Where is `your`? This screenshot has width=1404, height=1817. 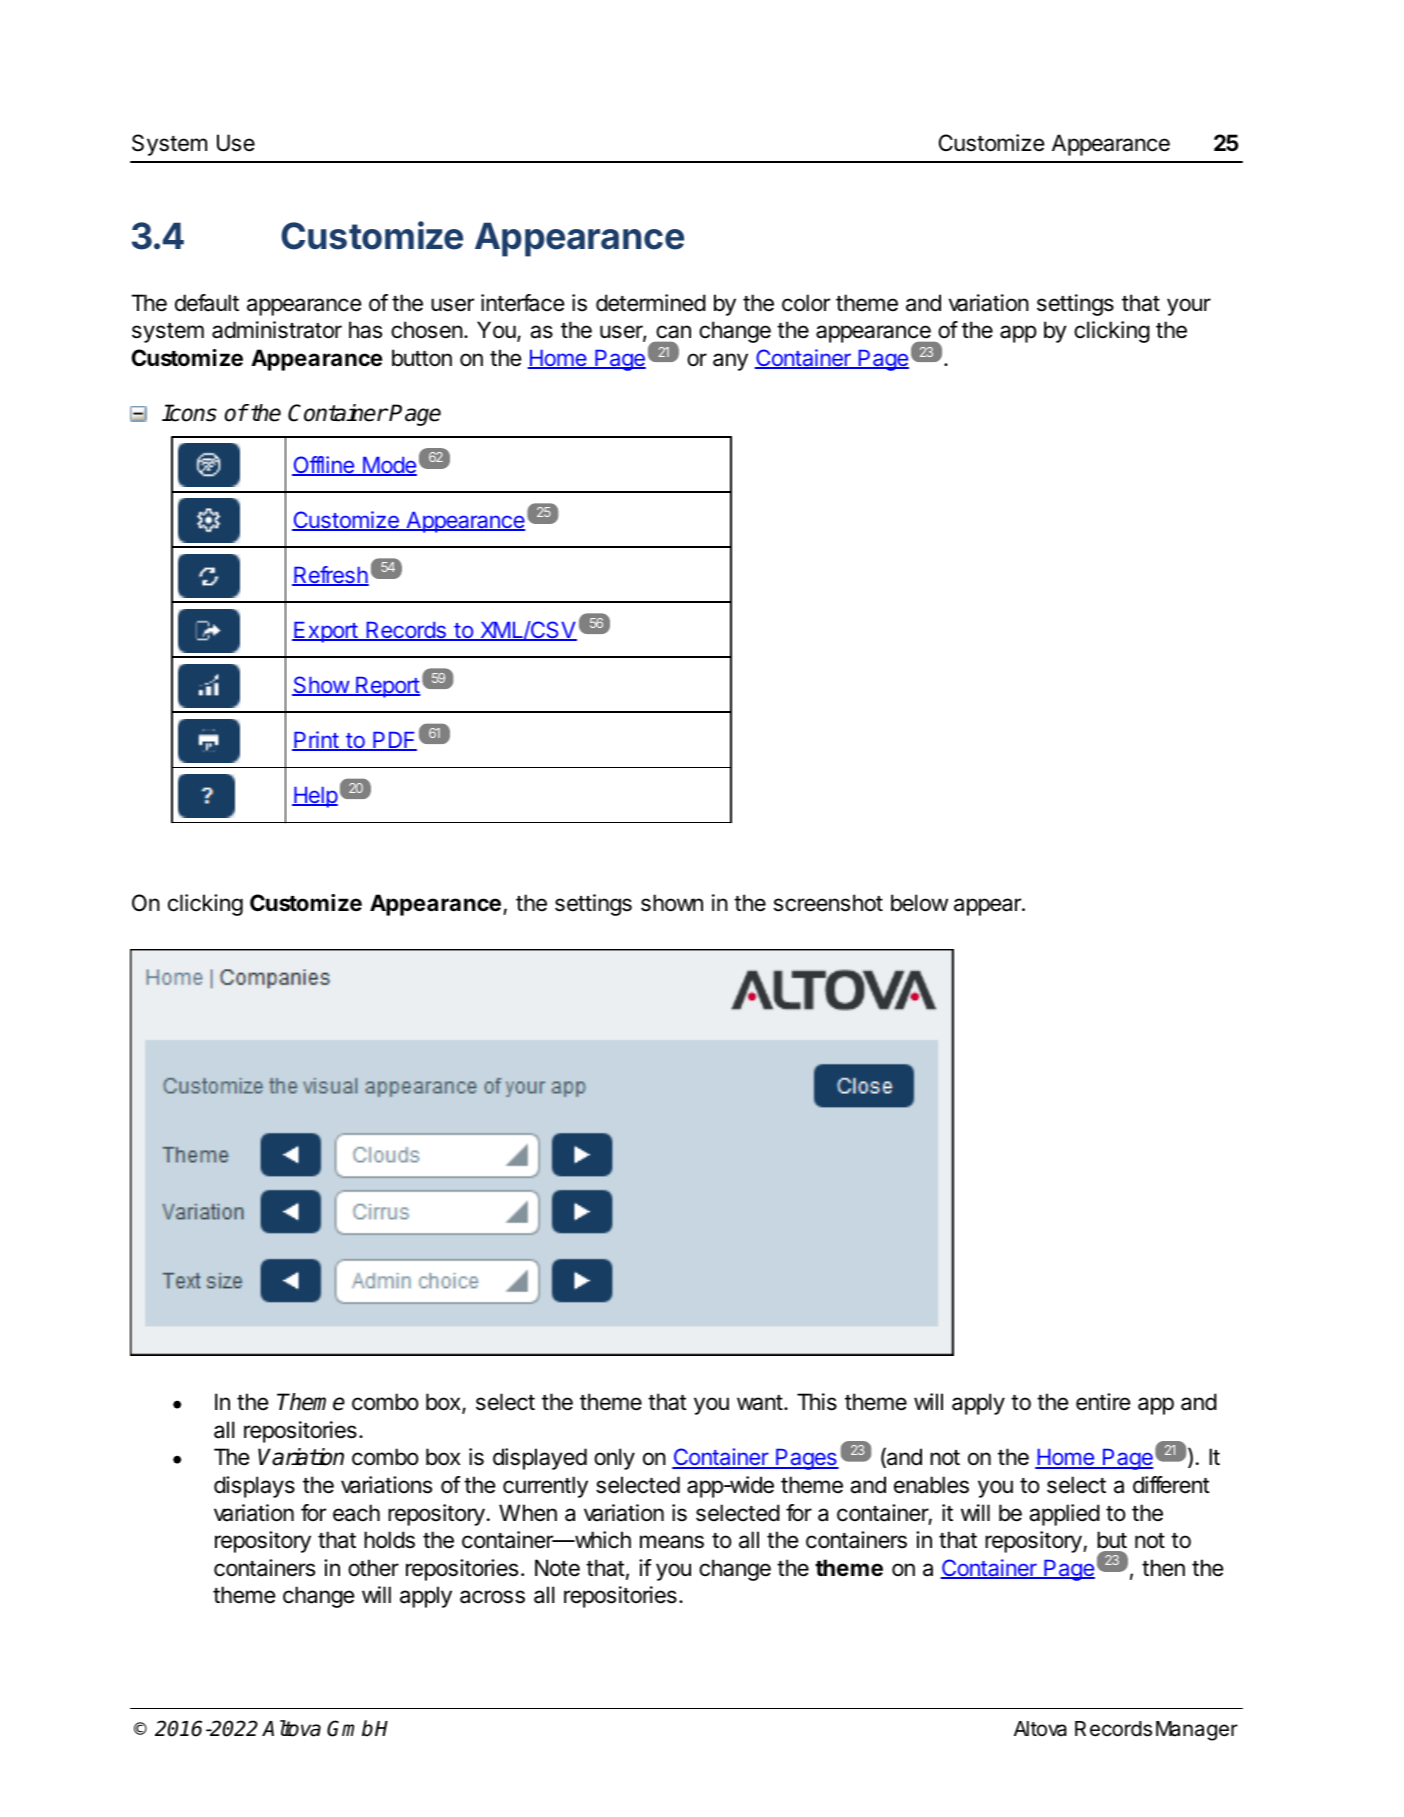
your is located at coordinates (1189, 307).
